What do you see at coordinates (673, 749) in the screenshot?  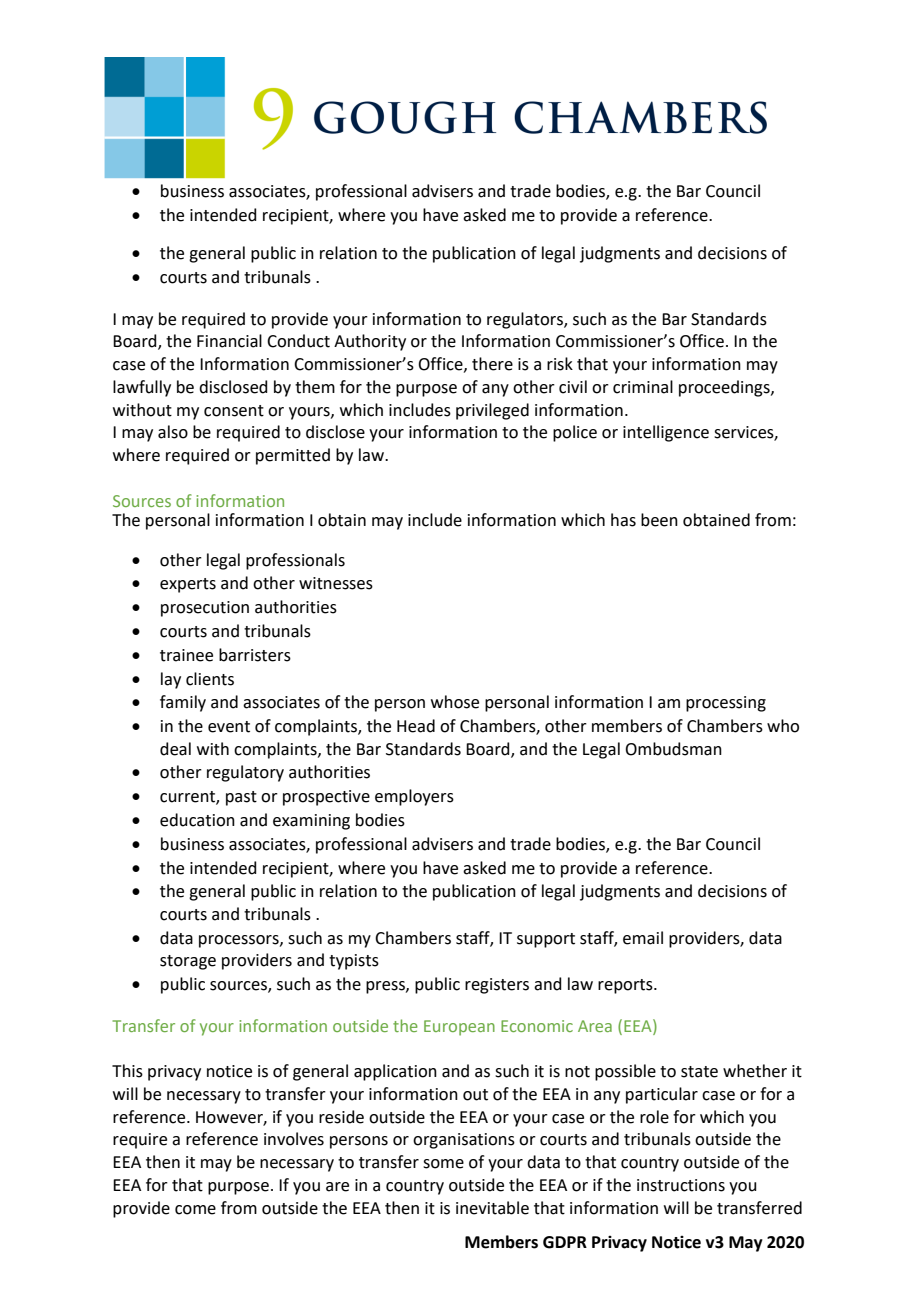 I see `Ombudsman` at bounding box center [673, 749].
